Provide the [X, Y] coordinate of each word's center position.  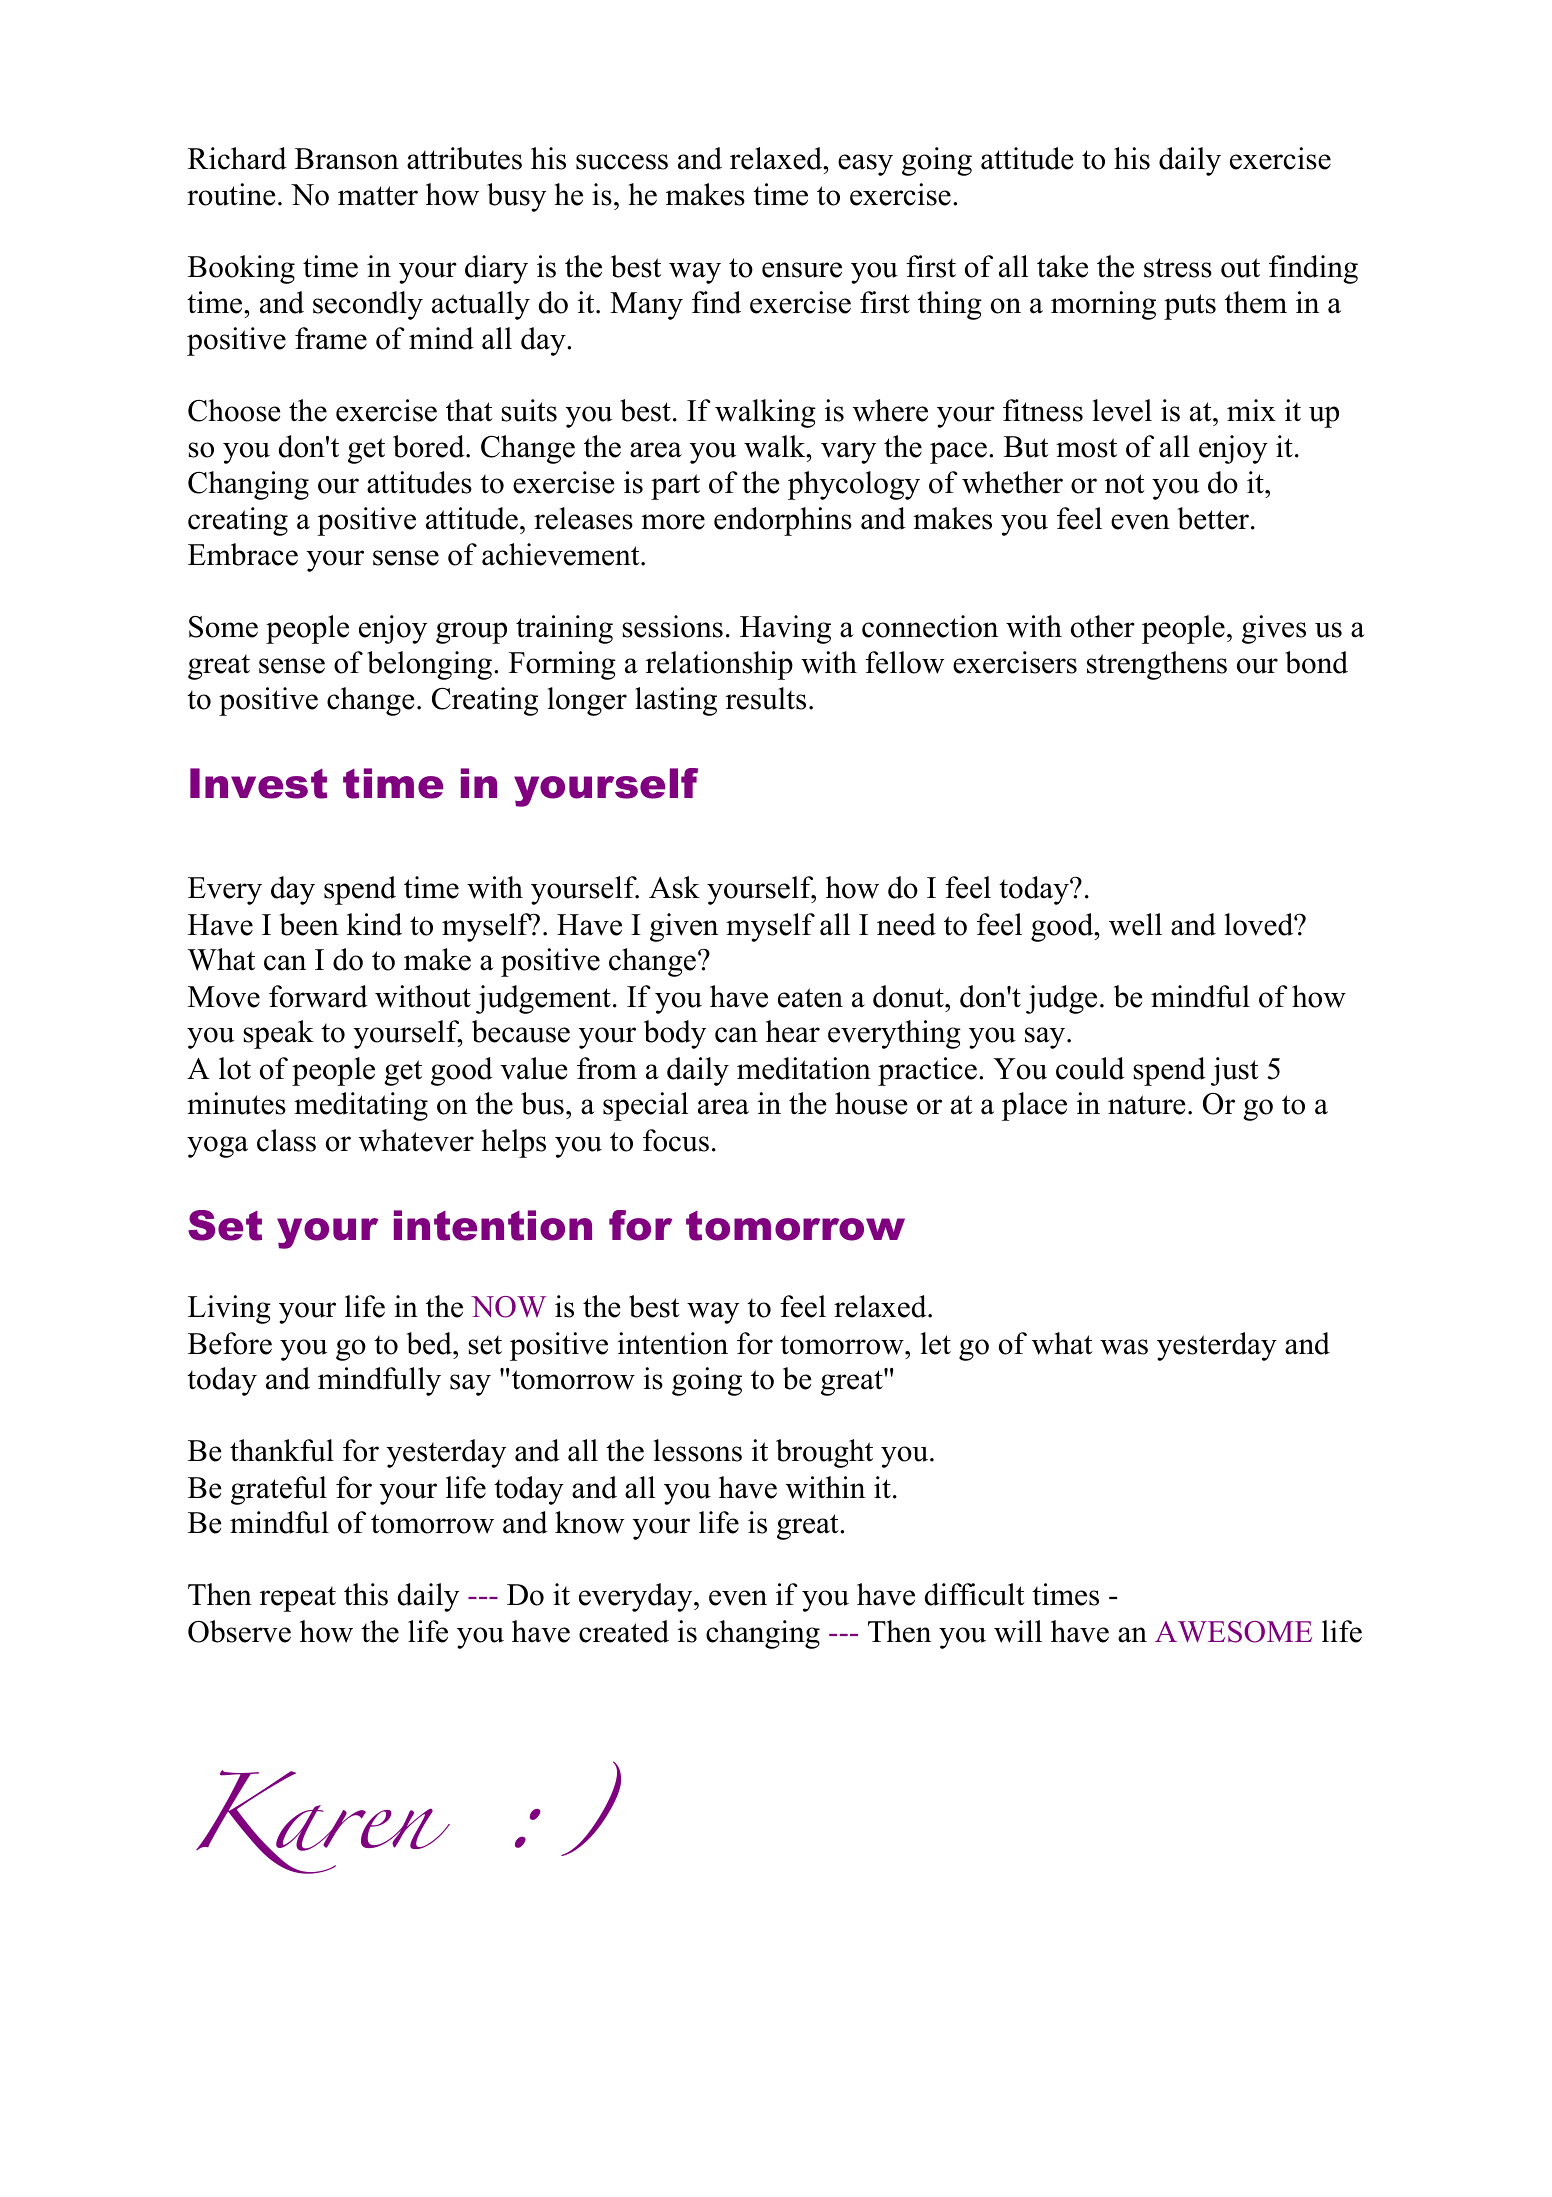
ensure [802, 270]
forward [318, 996]
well [1135, 924]
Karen [323, 1822]
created [624, 1631]
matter [378, 196]
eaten [810, 998]
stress [1178, 268]
